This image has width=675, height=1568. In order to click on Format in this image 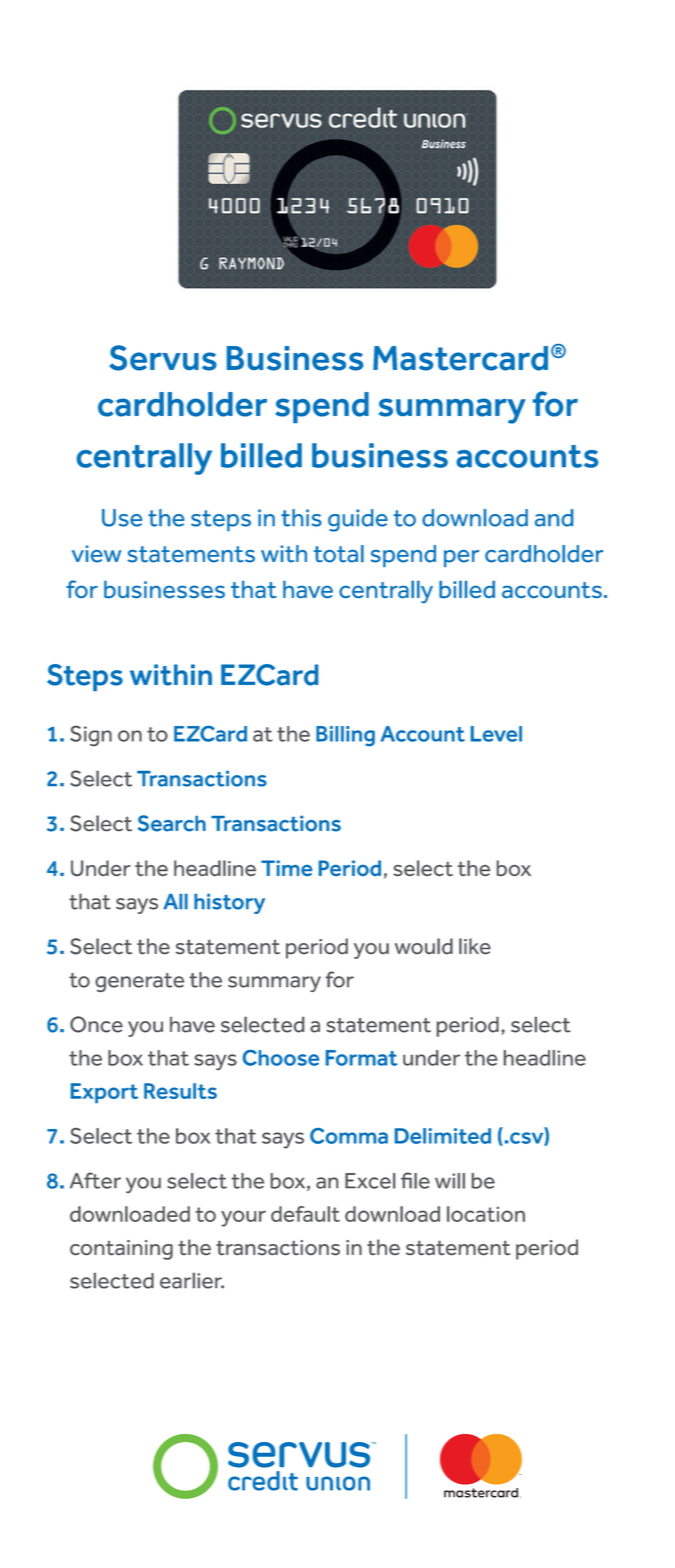, I will do `click(362, 1058)`.
